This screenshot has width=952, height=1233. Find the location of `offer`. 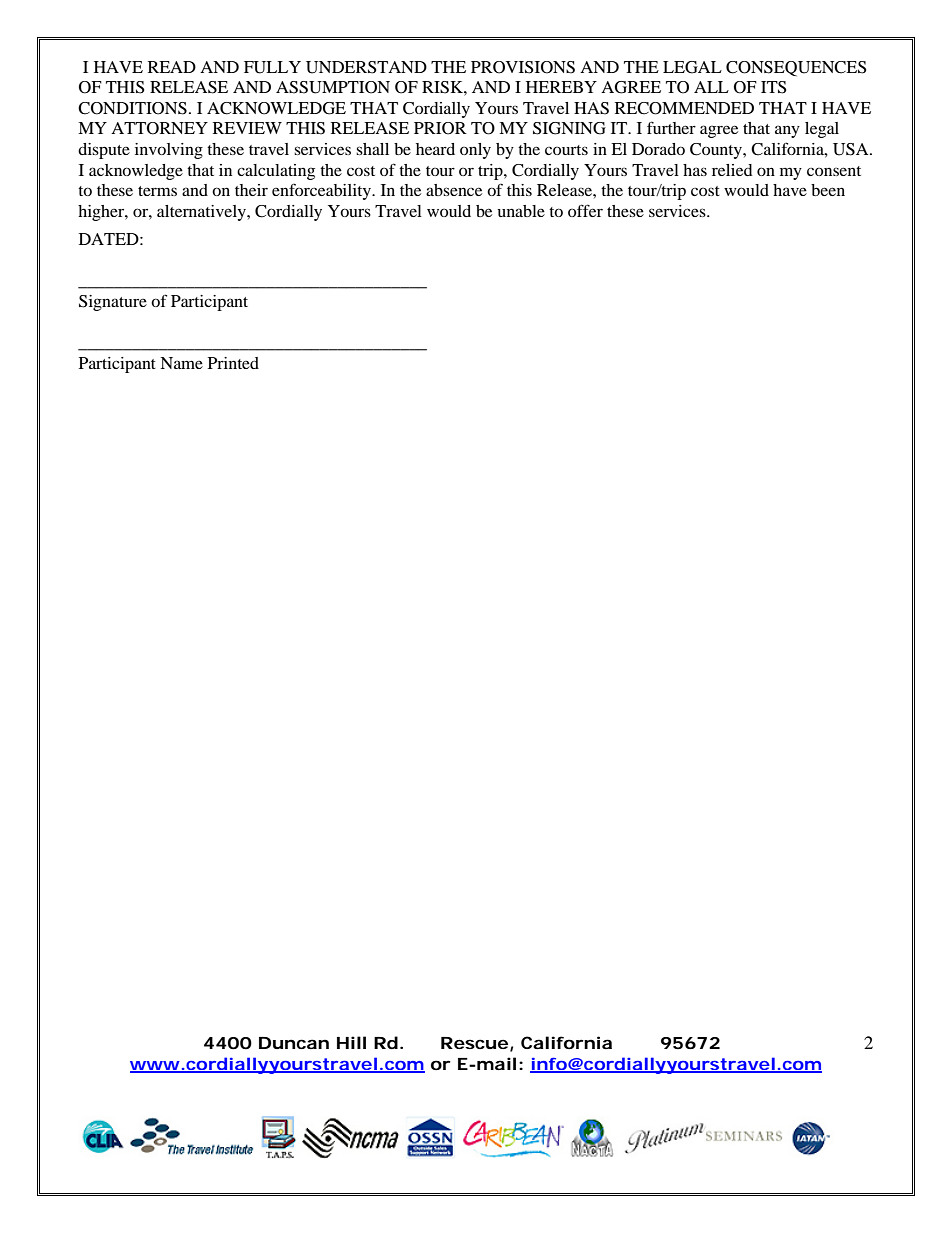

offer is located at coordinates (585, 210).
